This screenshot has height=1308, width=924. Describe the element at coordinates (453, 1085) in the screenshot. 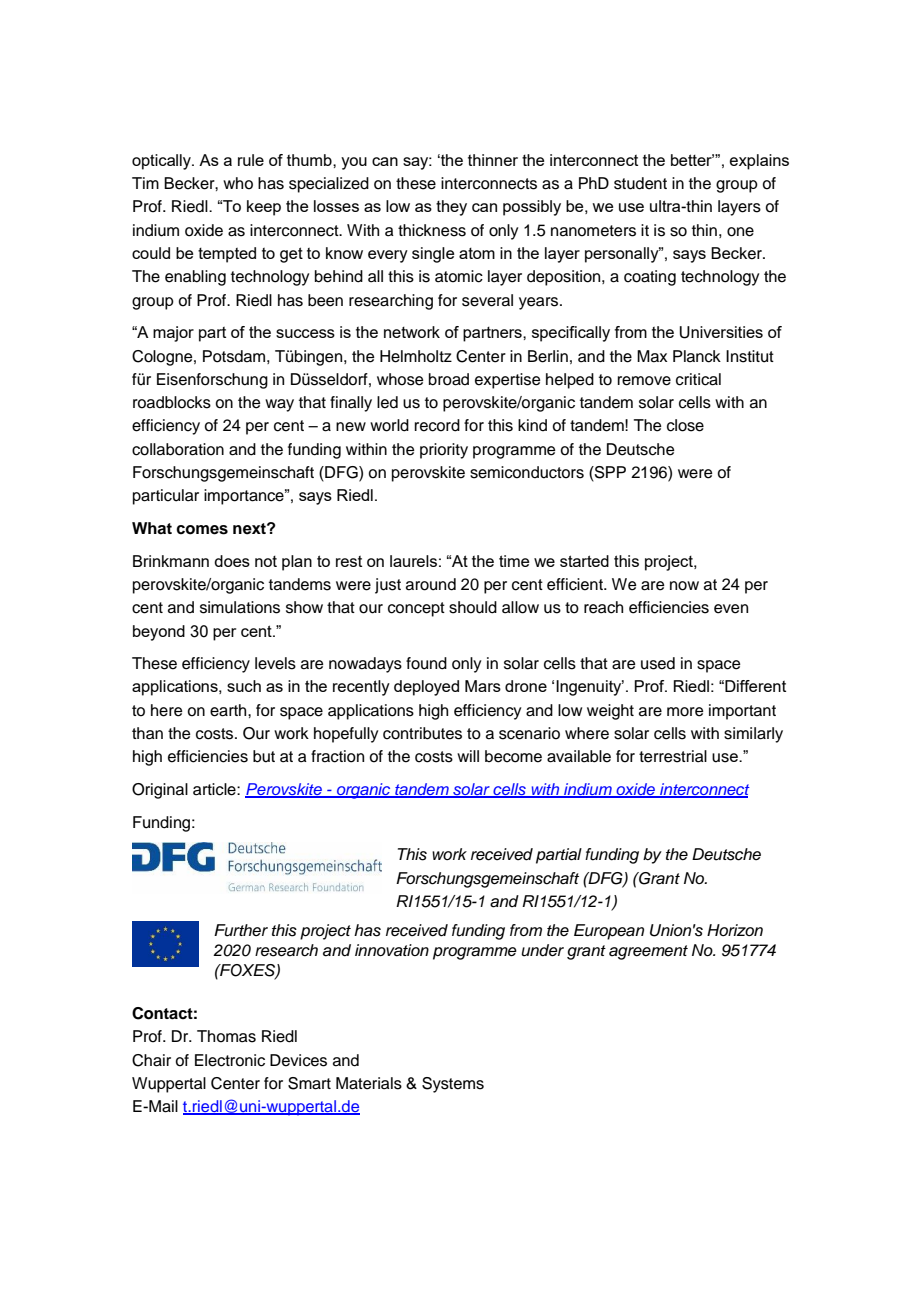

I see `Systems` at that location.
